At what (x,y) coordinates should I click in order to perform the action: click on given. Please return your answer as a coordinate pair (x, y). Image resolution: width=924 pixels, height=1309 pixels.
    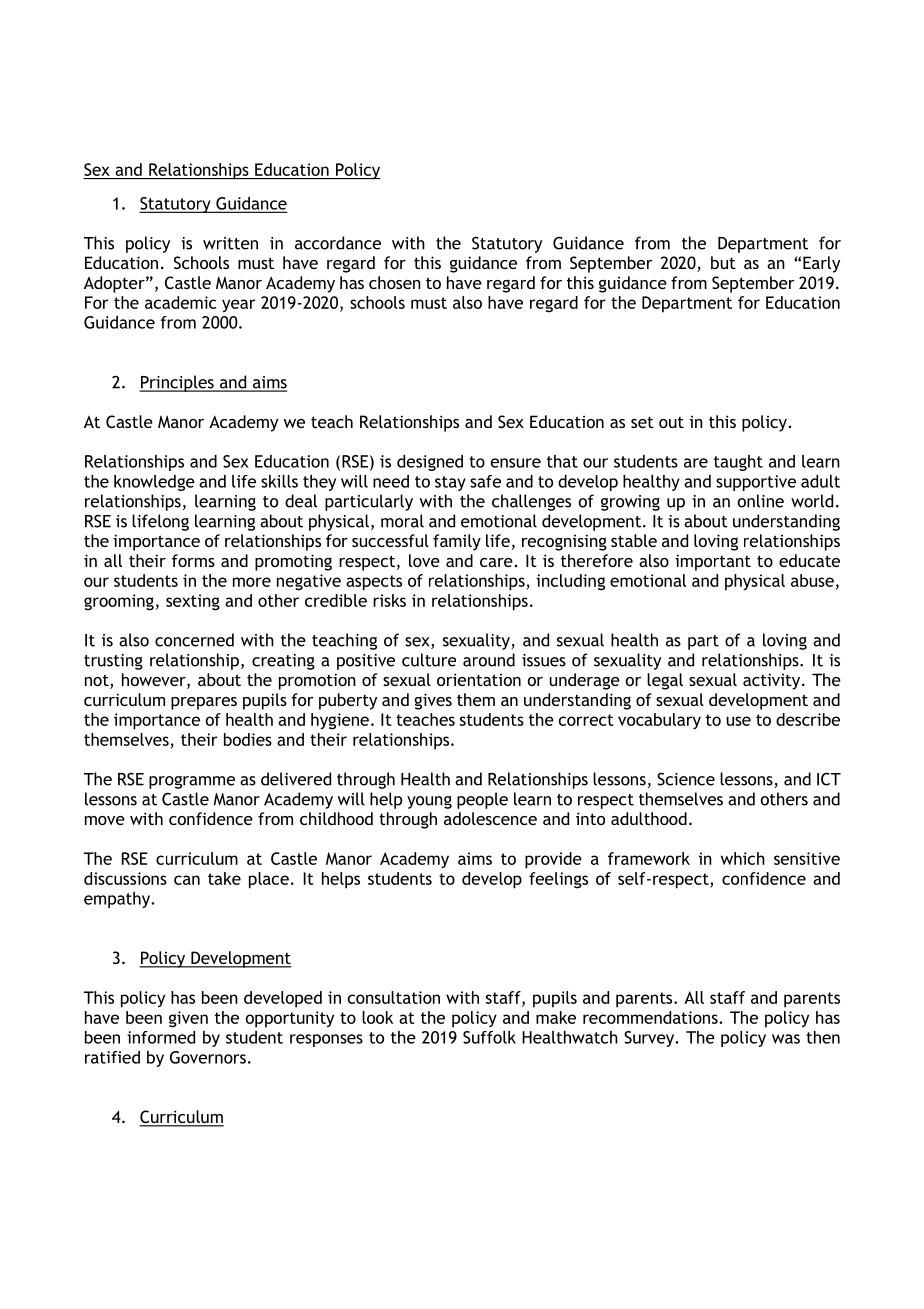
    Looking at the image, I should click on (188, 1019).
